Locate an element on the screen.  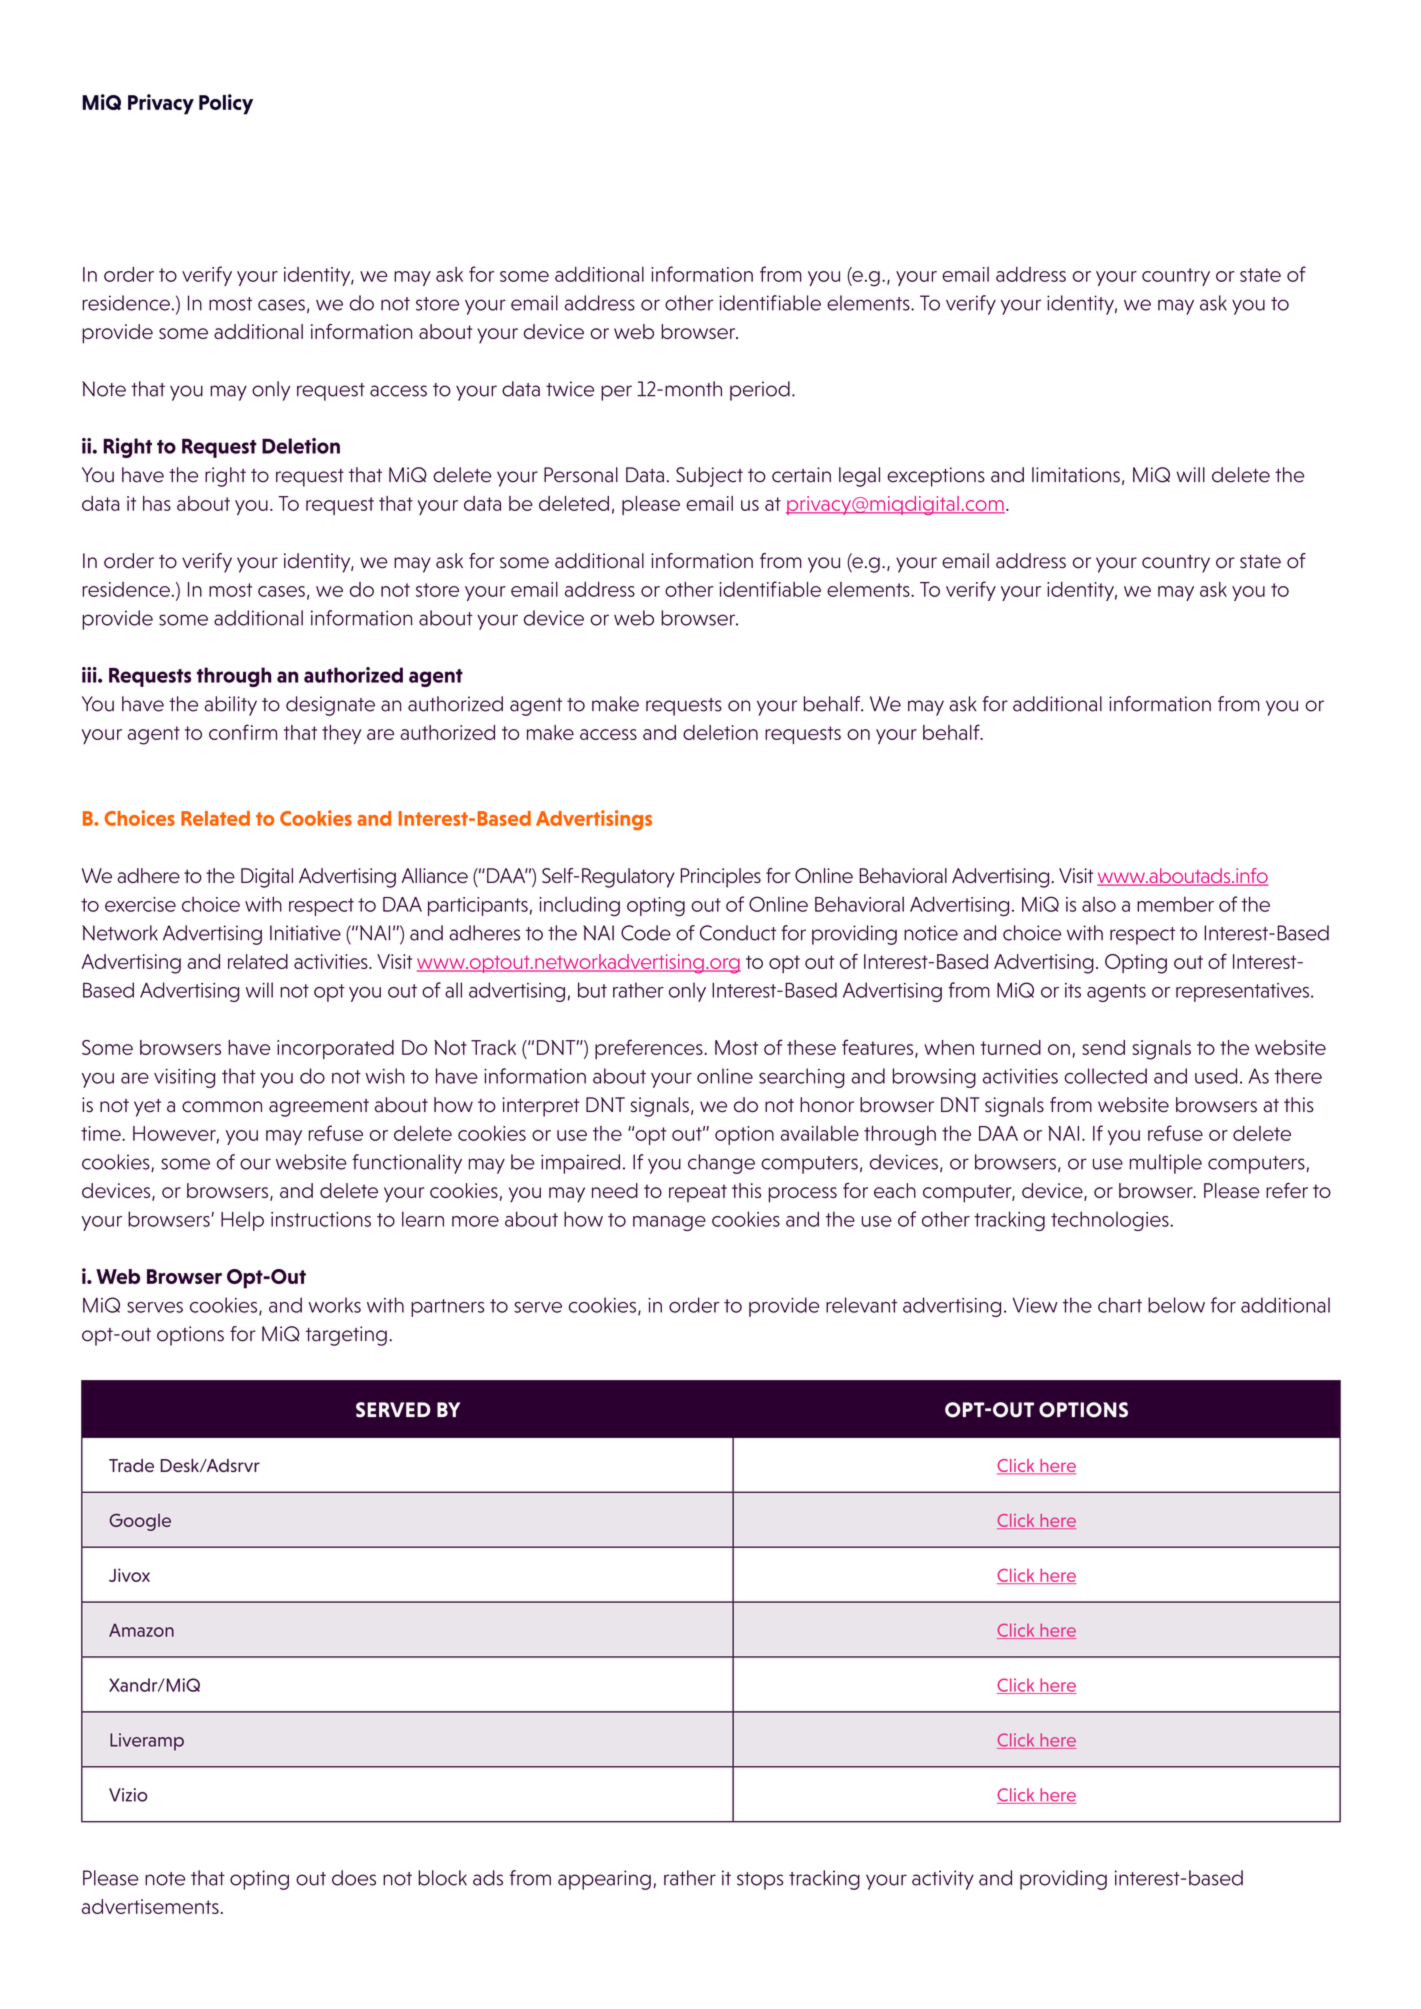
manage is located at coordinates (669, 1223).
